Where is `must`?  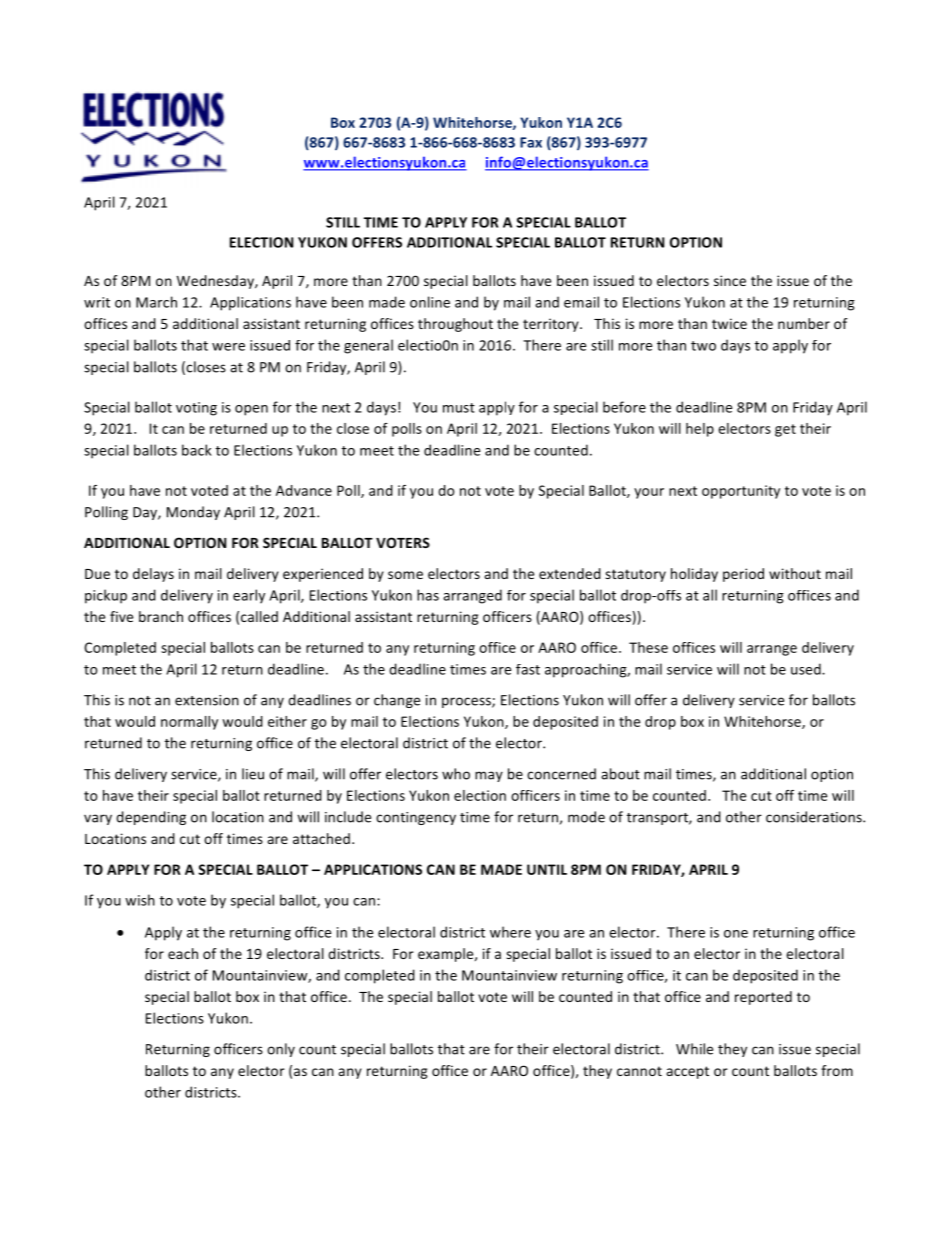 must is located at coordinates (459, 408).
